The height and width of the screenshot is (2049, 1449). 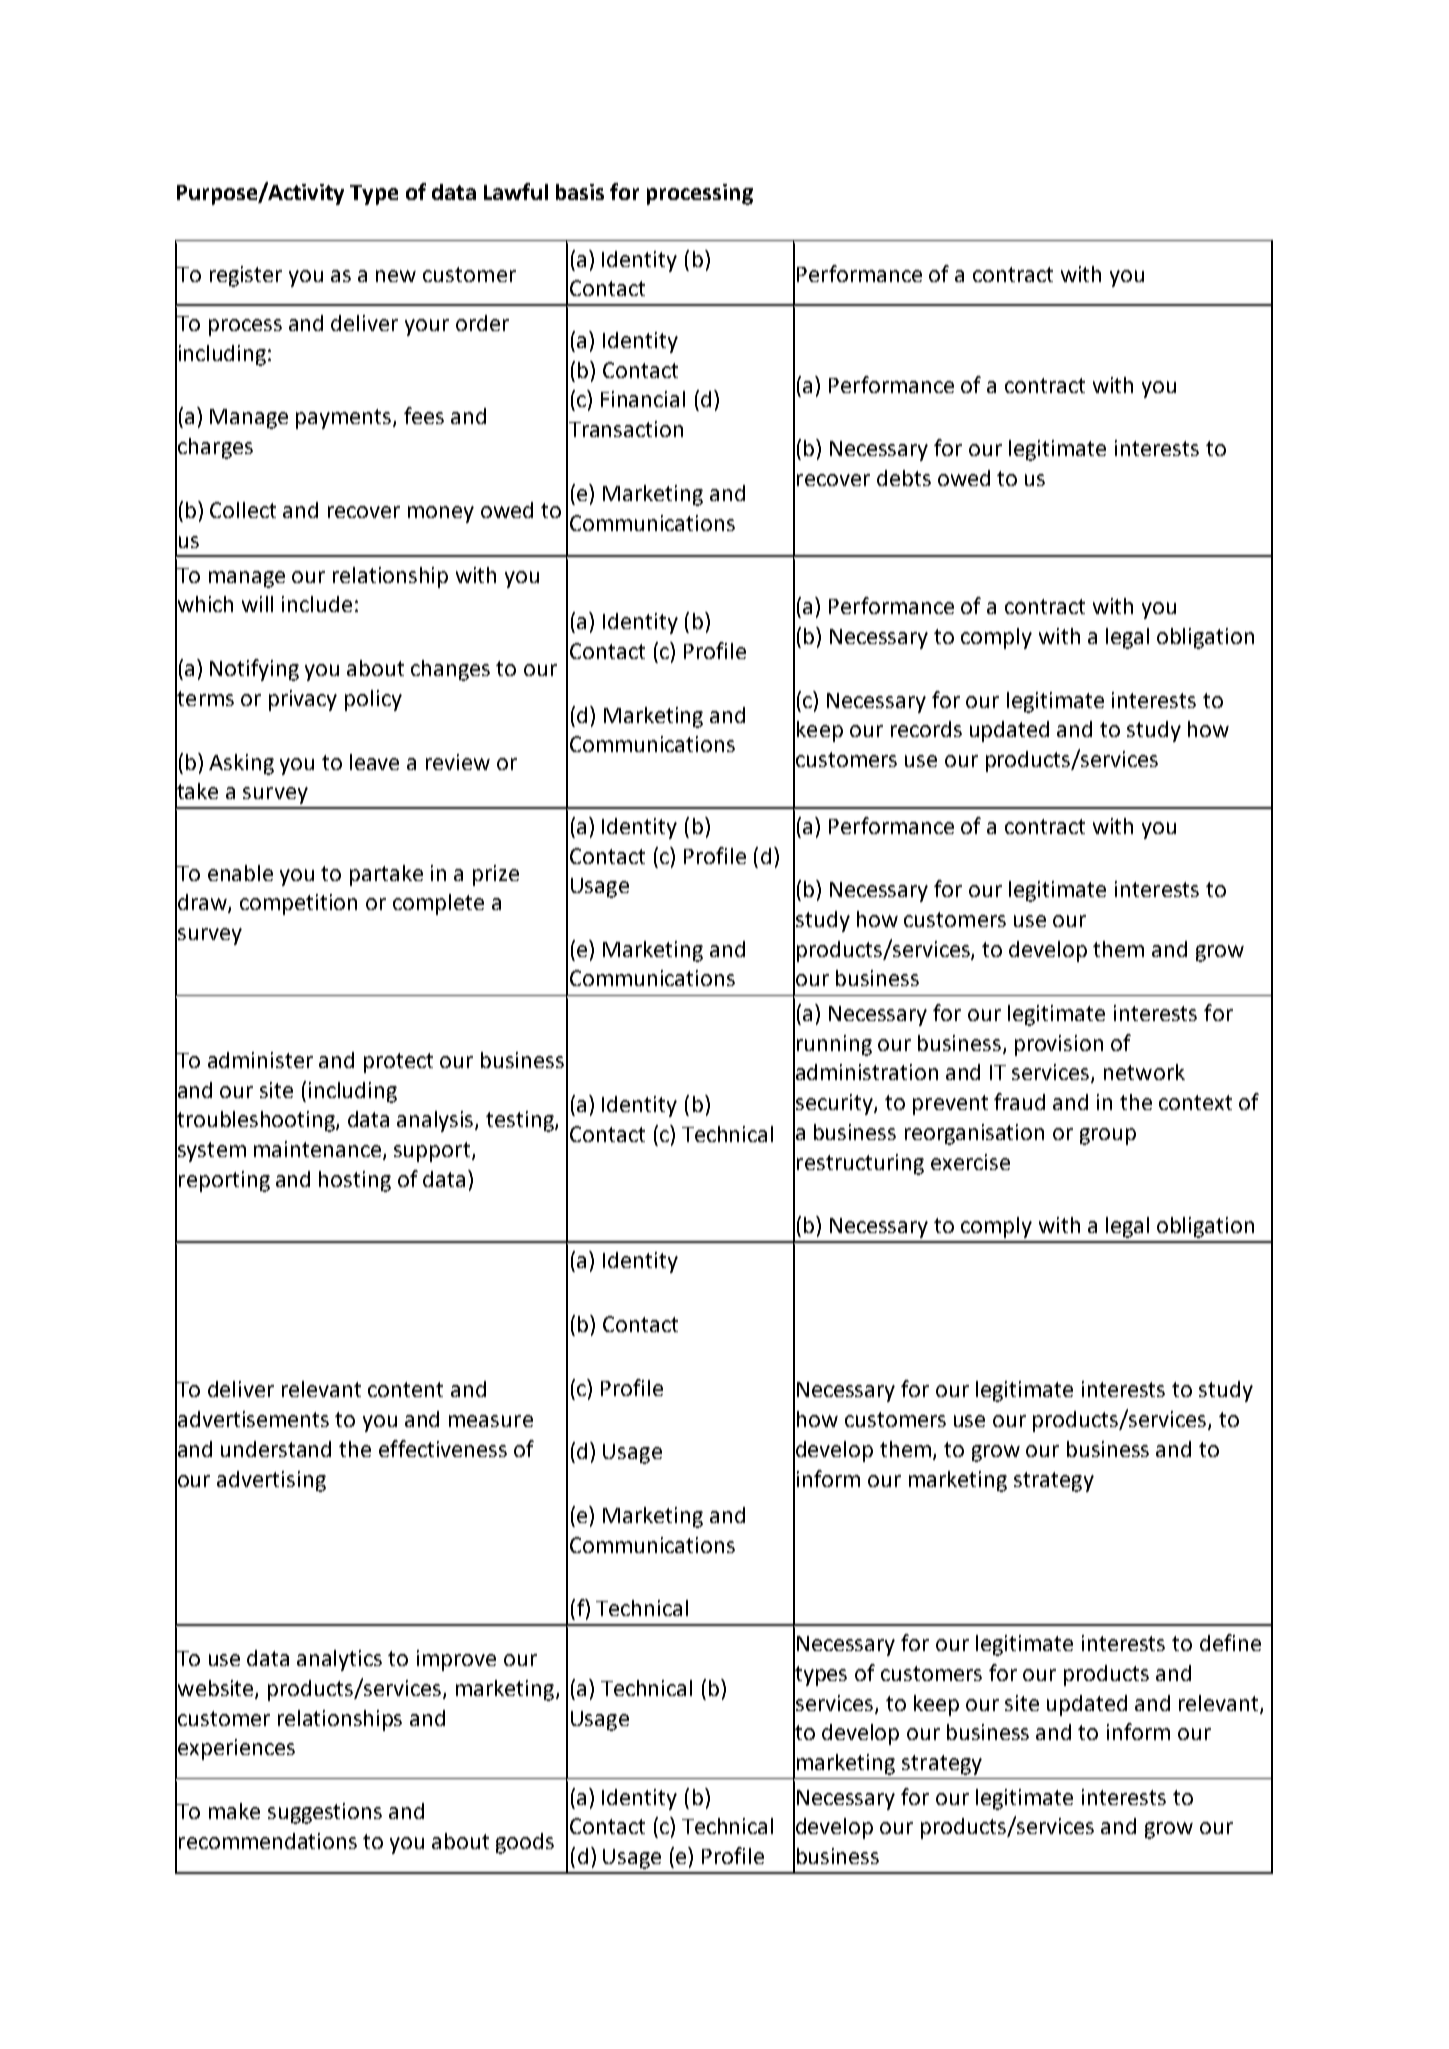 What do you see at coordinates (298, 904) in the screenshot?
I see `competition` at bounding box center [298, 904].
